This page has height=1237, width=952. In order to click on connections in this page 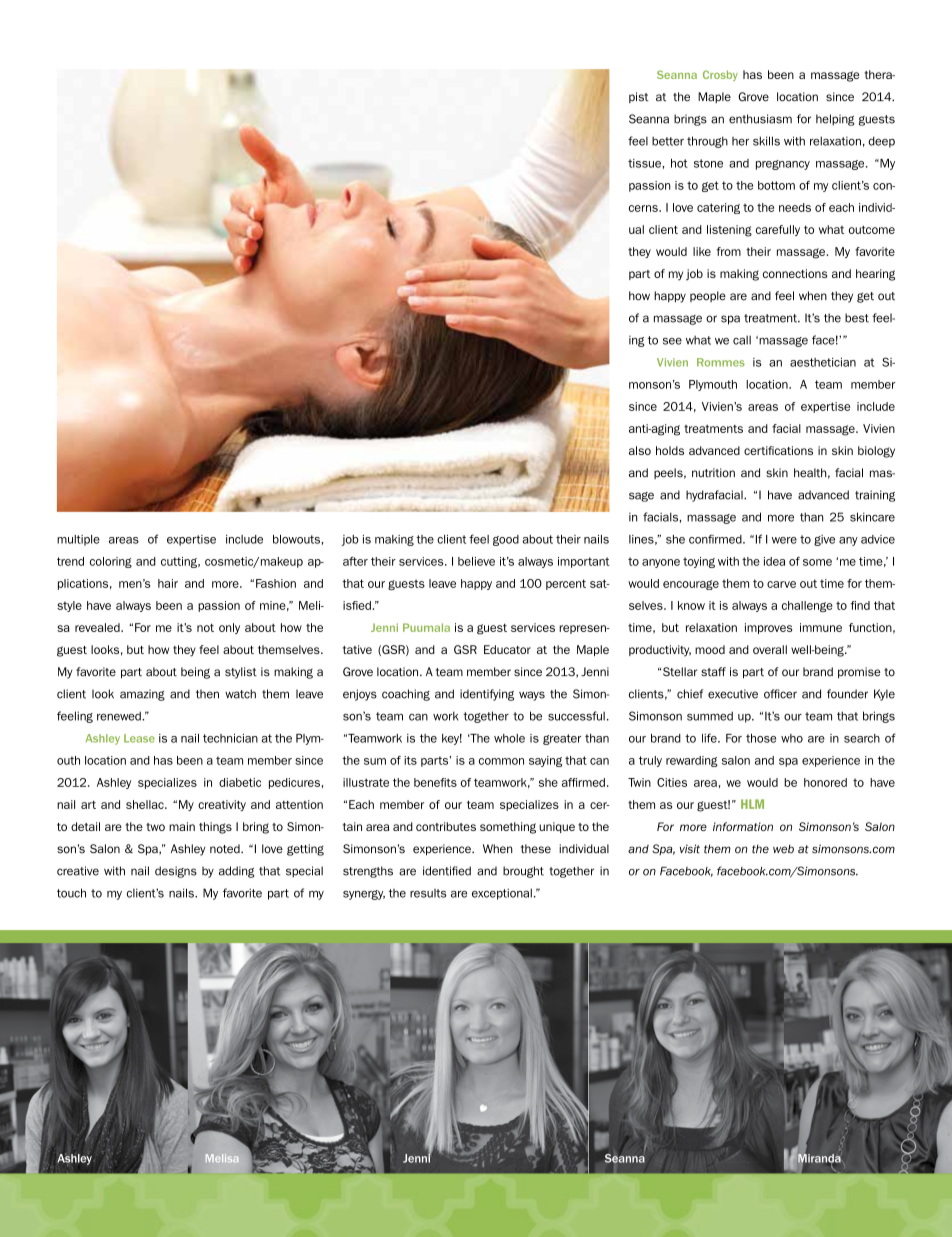, I will do `click(795, 273)`.
